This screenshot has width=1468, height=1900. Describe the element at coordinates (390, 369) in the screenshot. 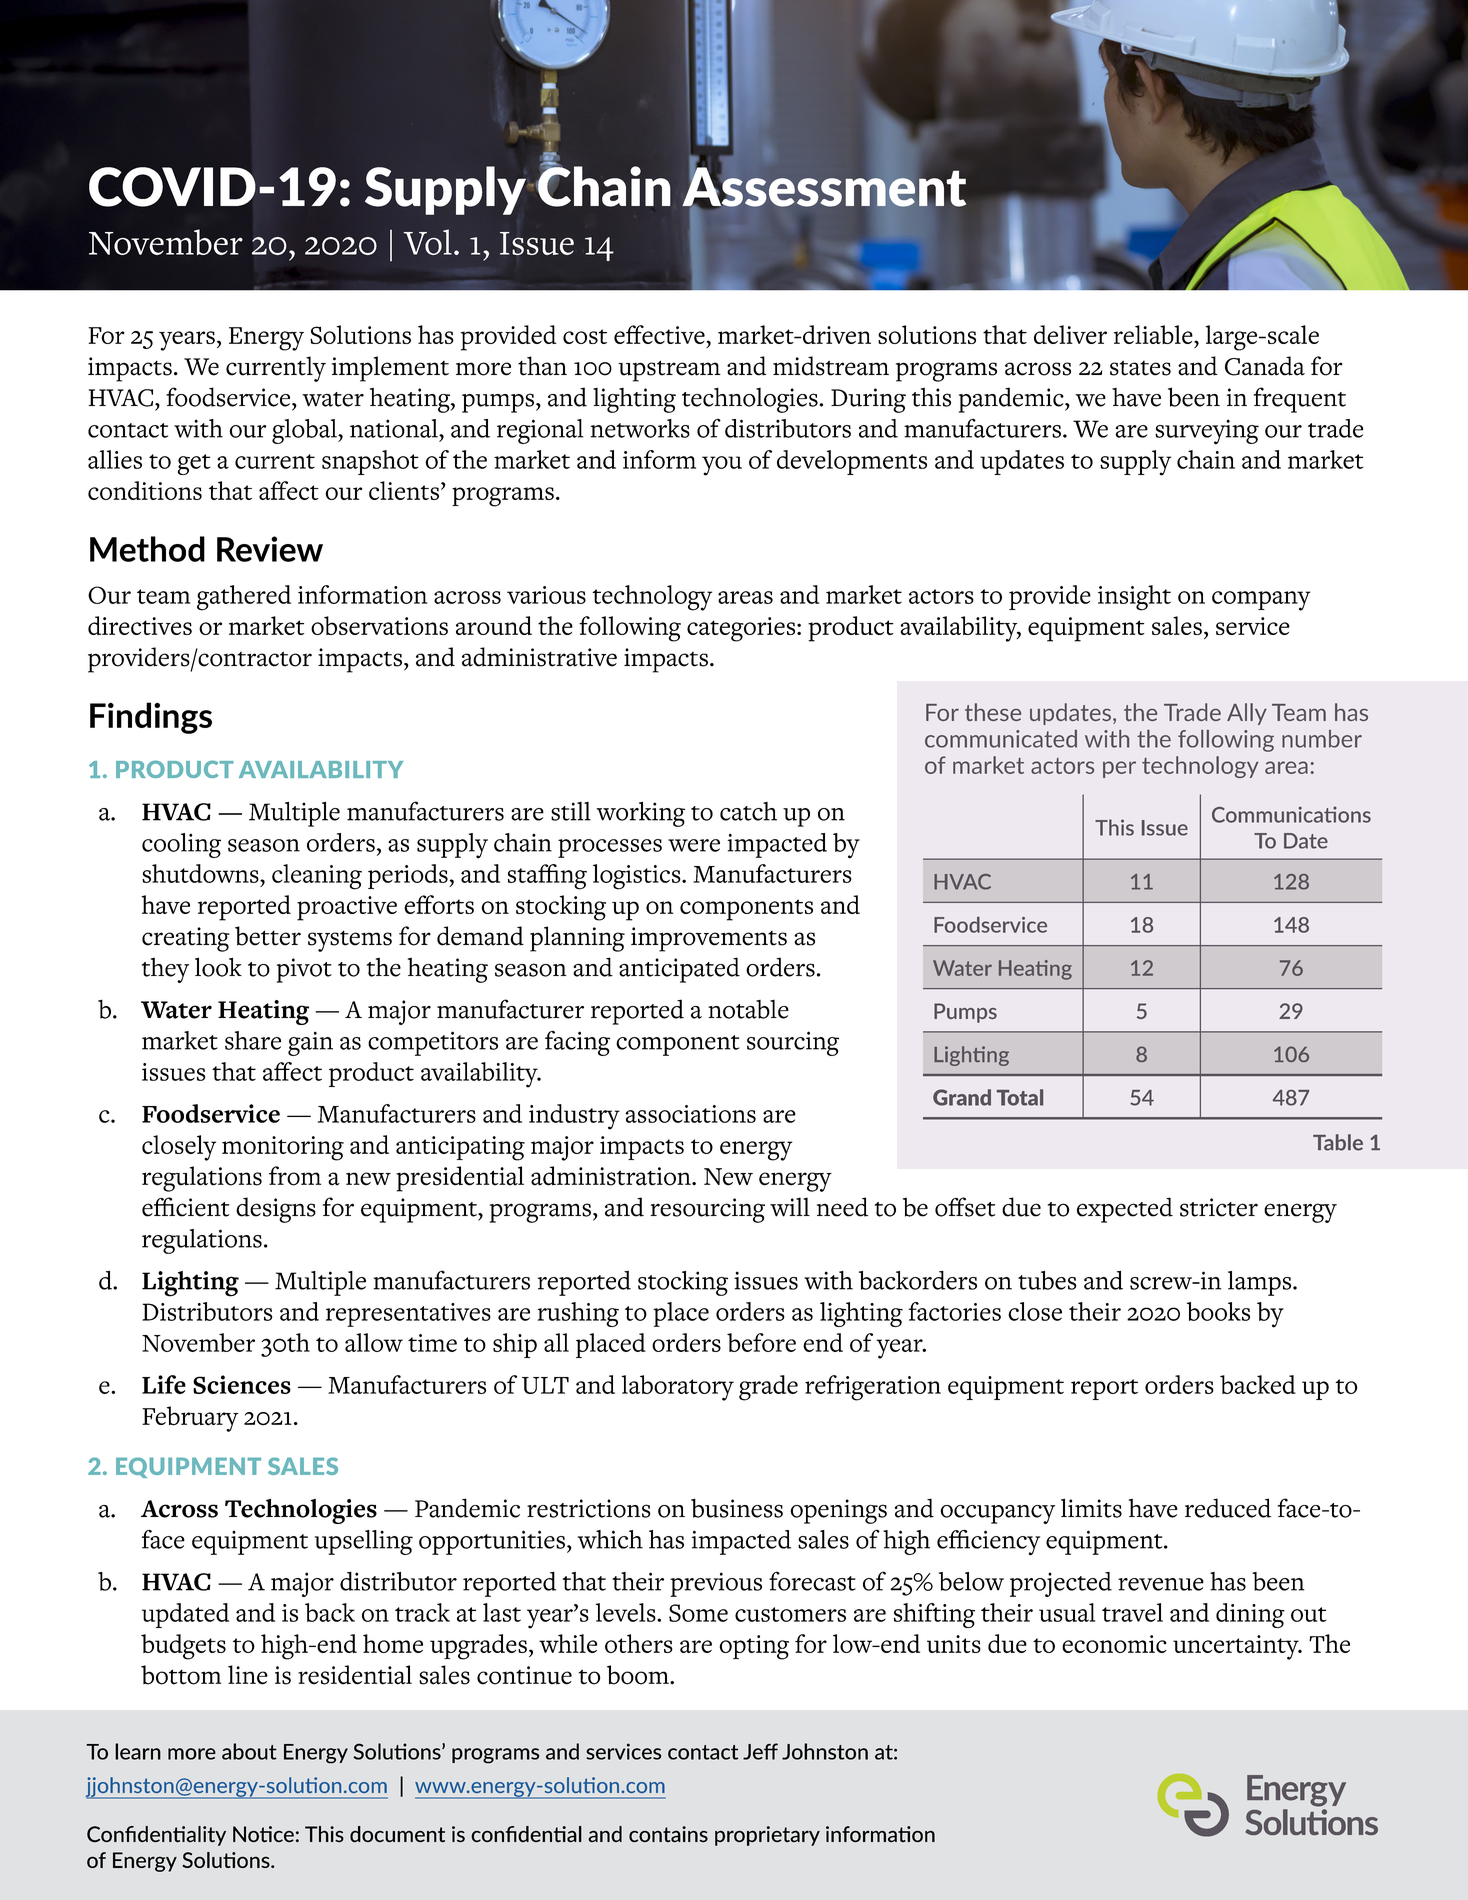

I see `implement` at that location.
